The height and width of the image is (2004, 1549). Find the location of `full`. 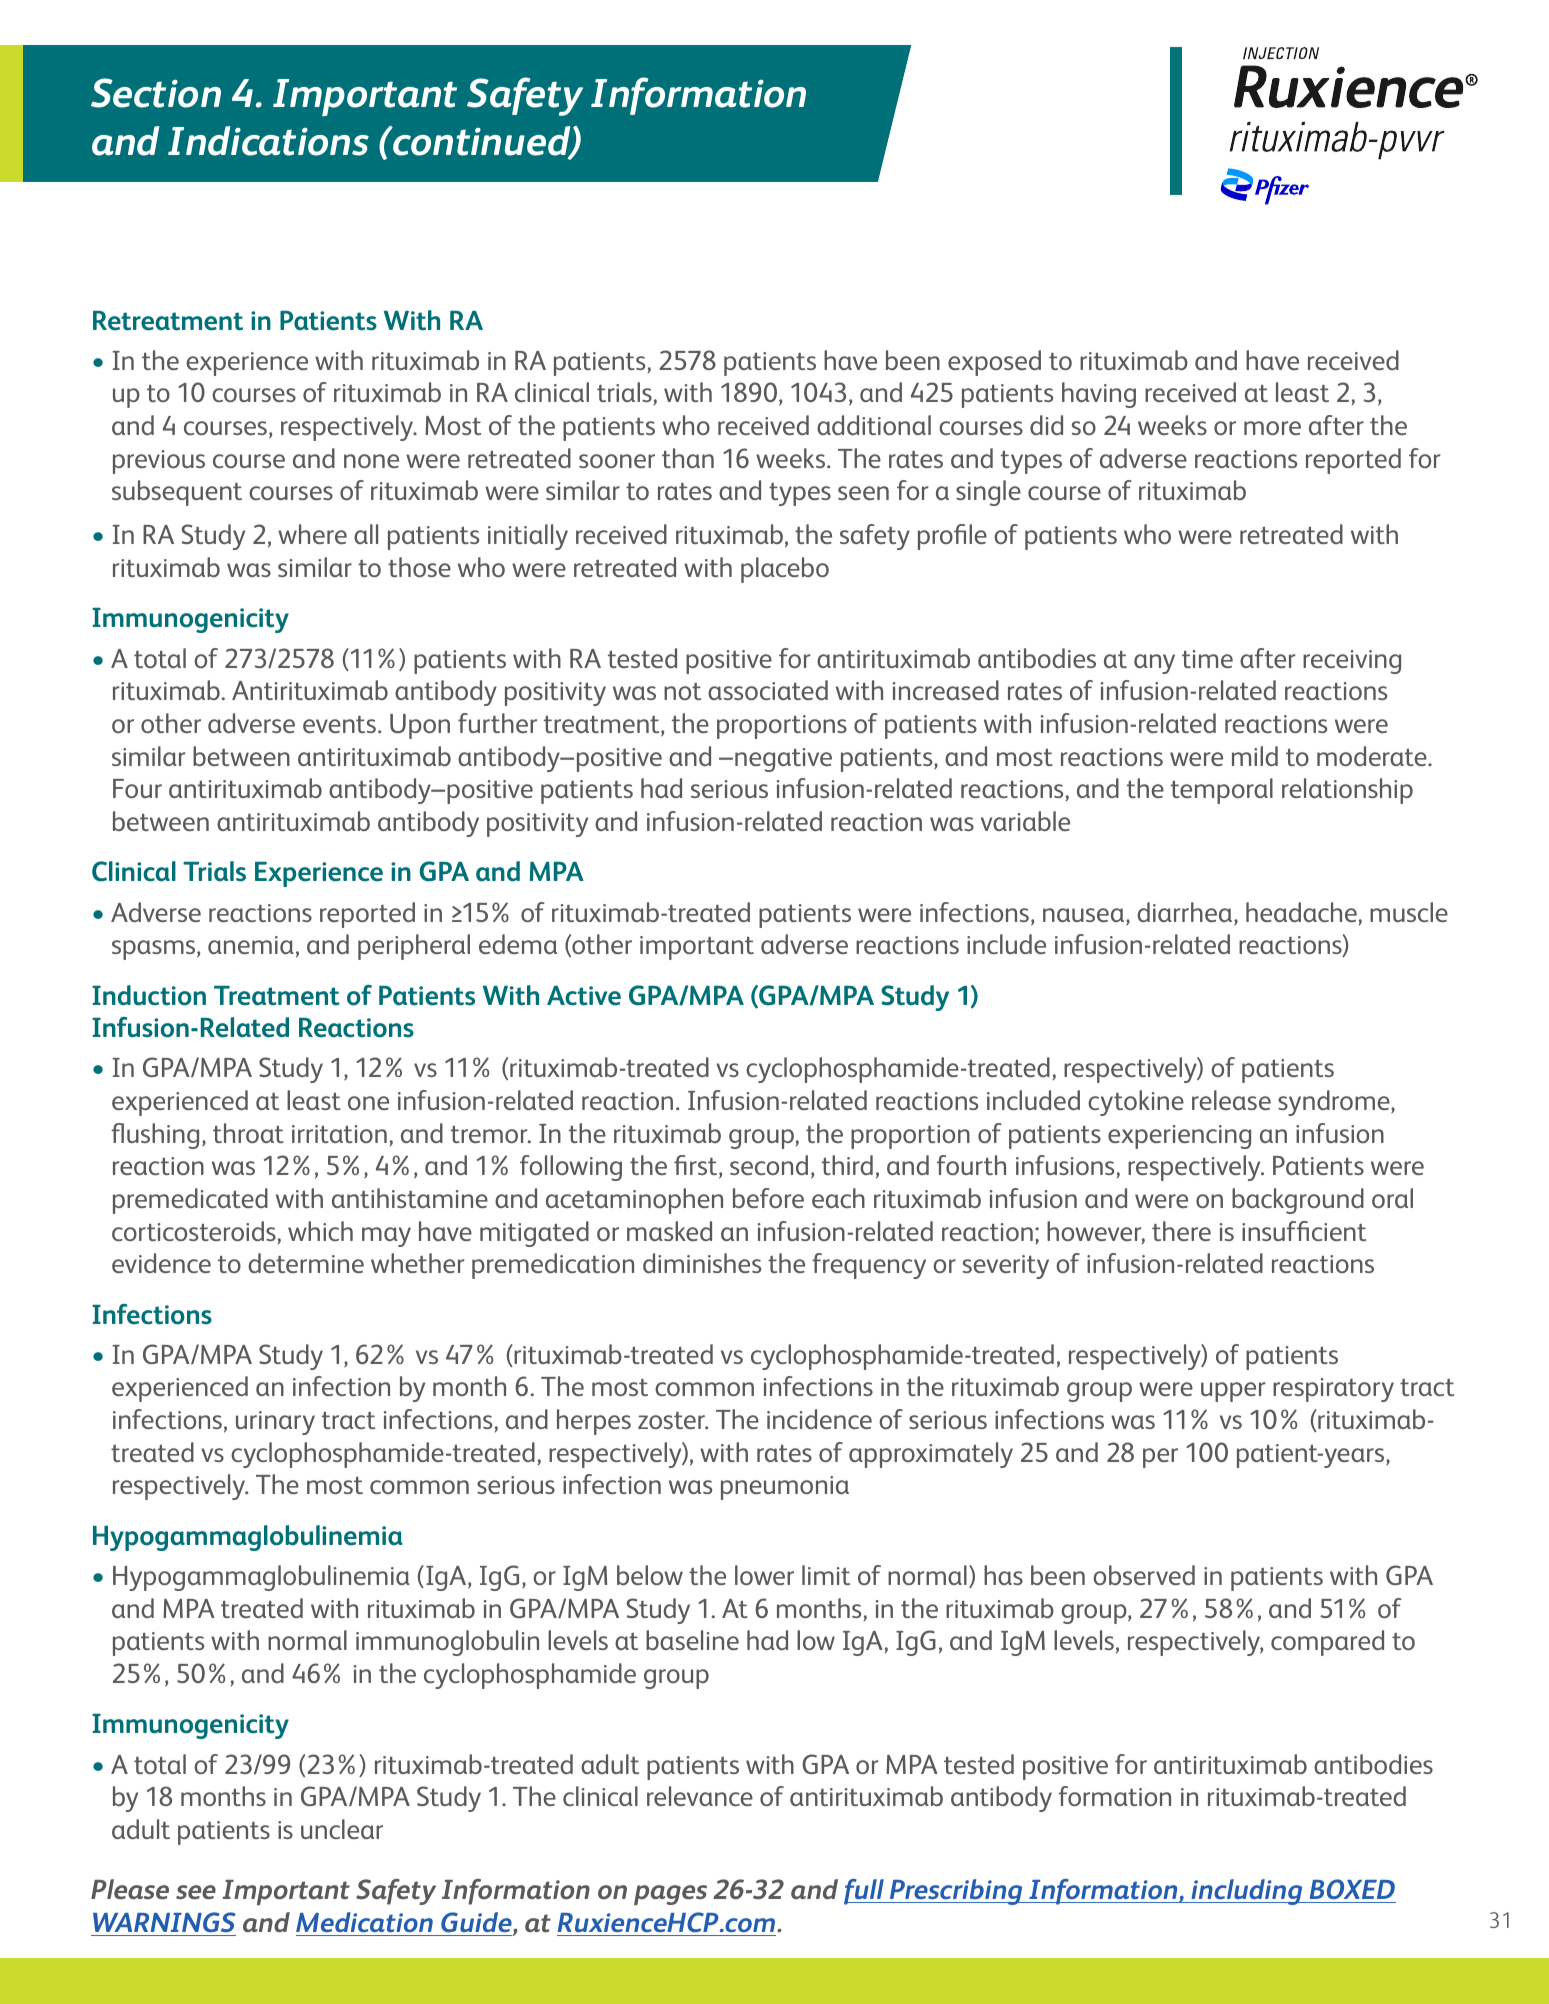

full is located at coordinates (865, 1892).
